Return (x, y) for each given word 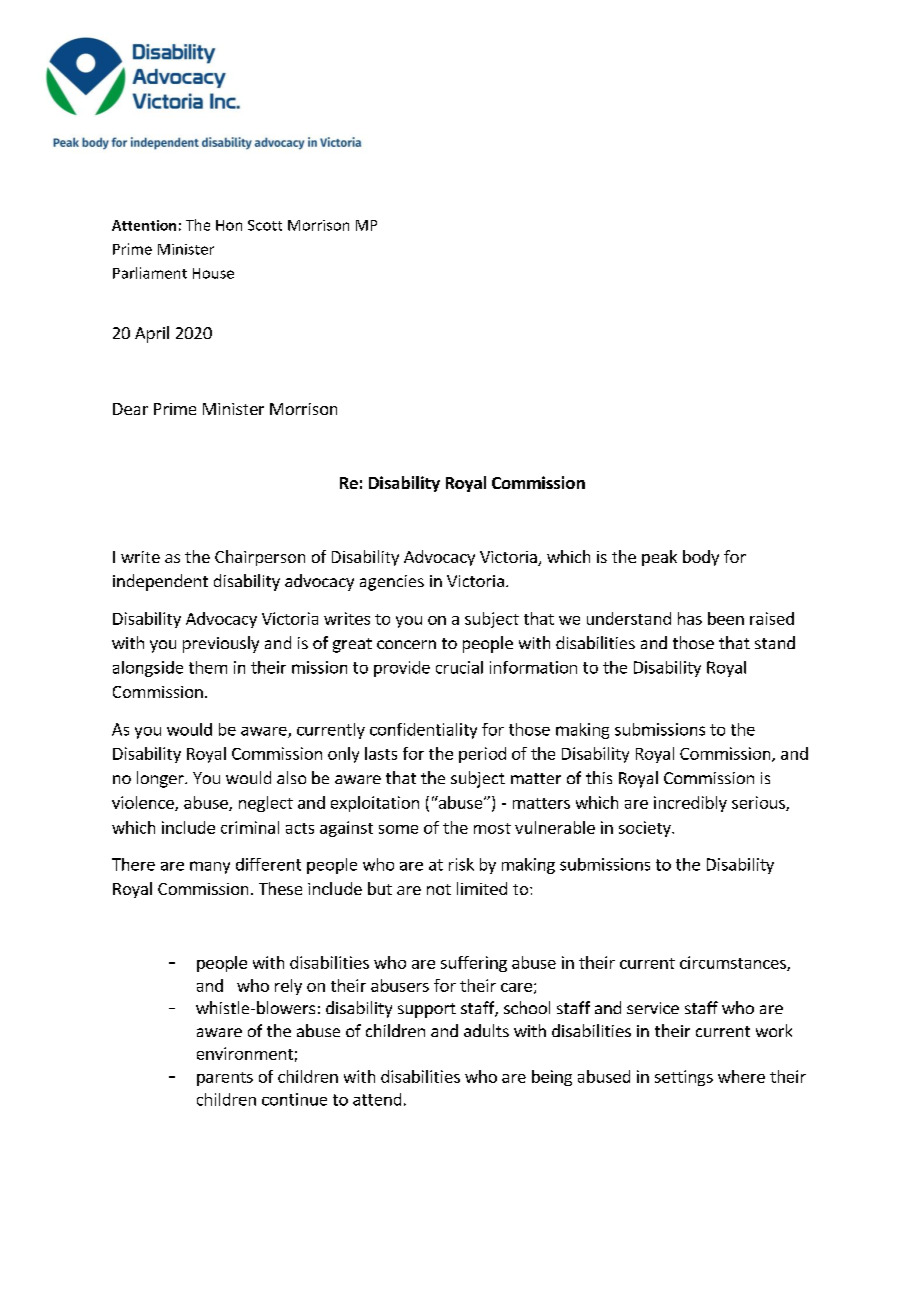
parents (225, 1079)
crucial (459, 667)
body (701, 558)
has (690, 618)
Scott (265, 225)
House (213, 273)
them (208, 667)
